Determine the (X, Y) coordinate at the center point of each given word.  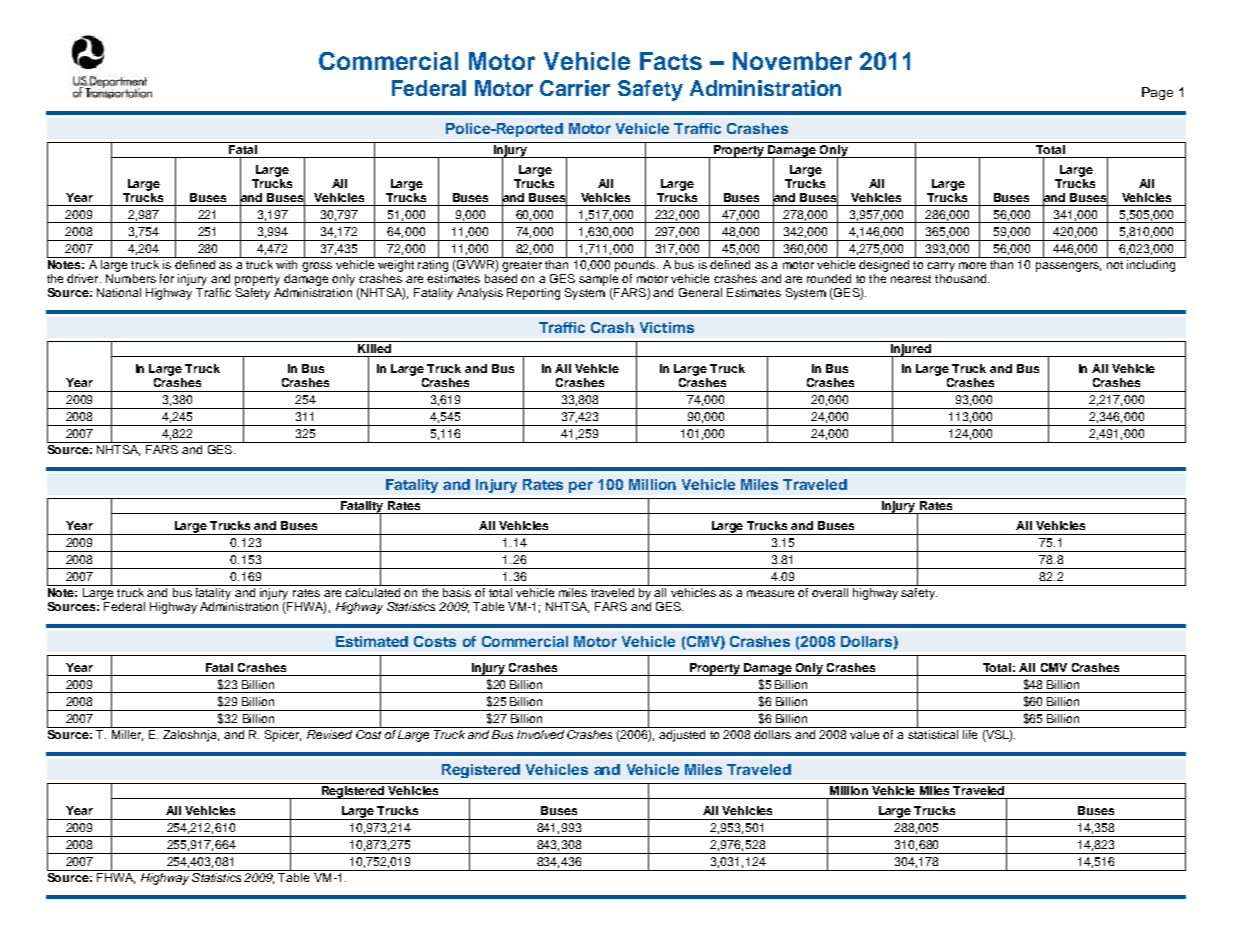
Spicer (282, 734)
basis (457, 592)
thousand (962, 277)
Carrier (575, 88)
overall (830, 592)
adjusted (682, 734)
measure (770, 593)
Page (1157, 93)
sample (598, 278)
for (167, 278)
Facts (671, 61)
